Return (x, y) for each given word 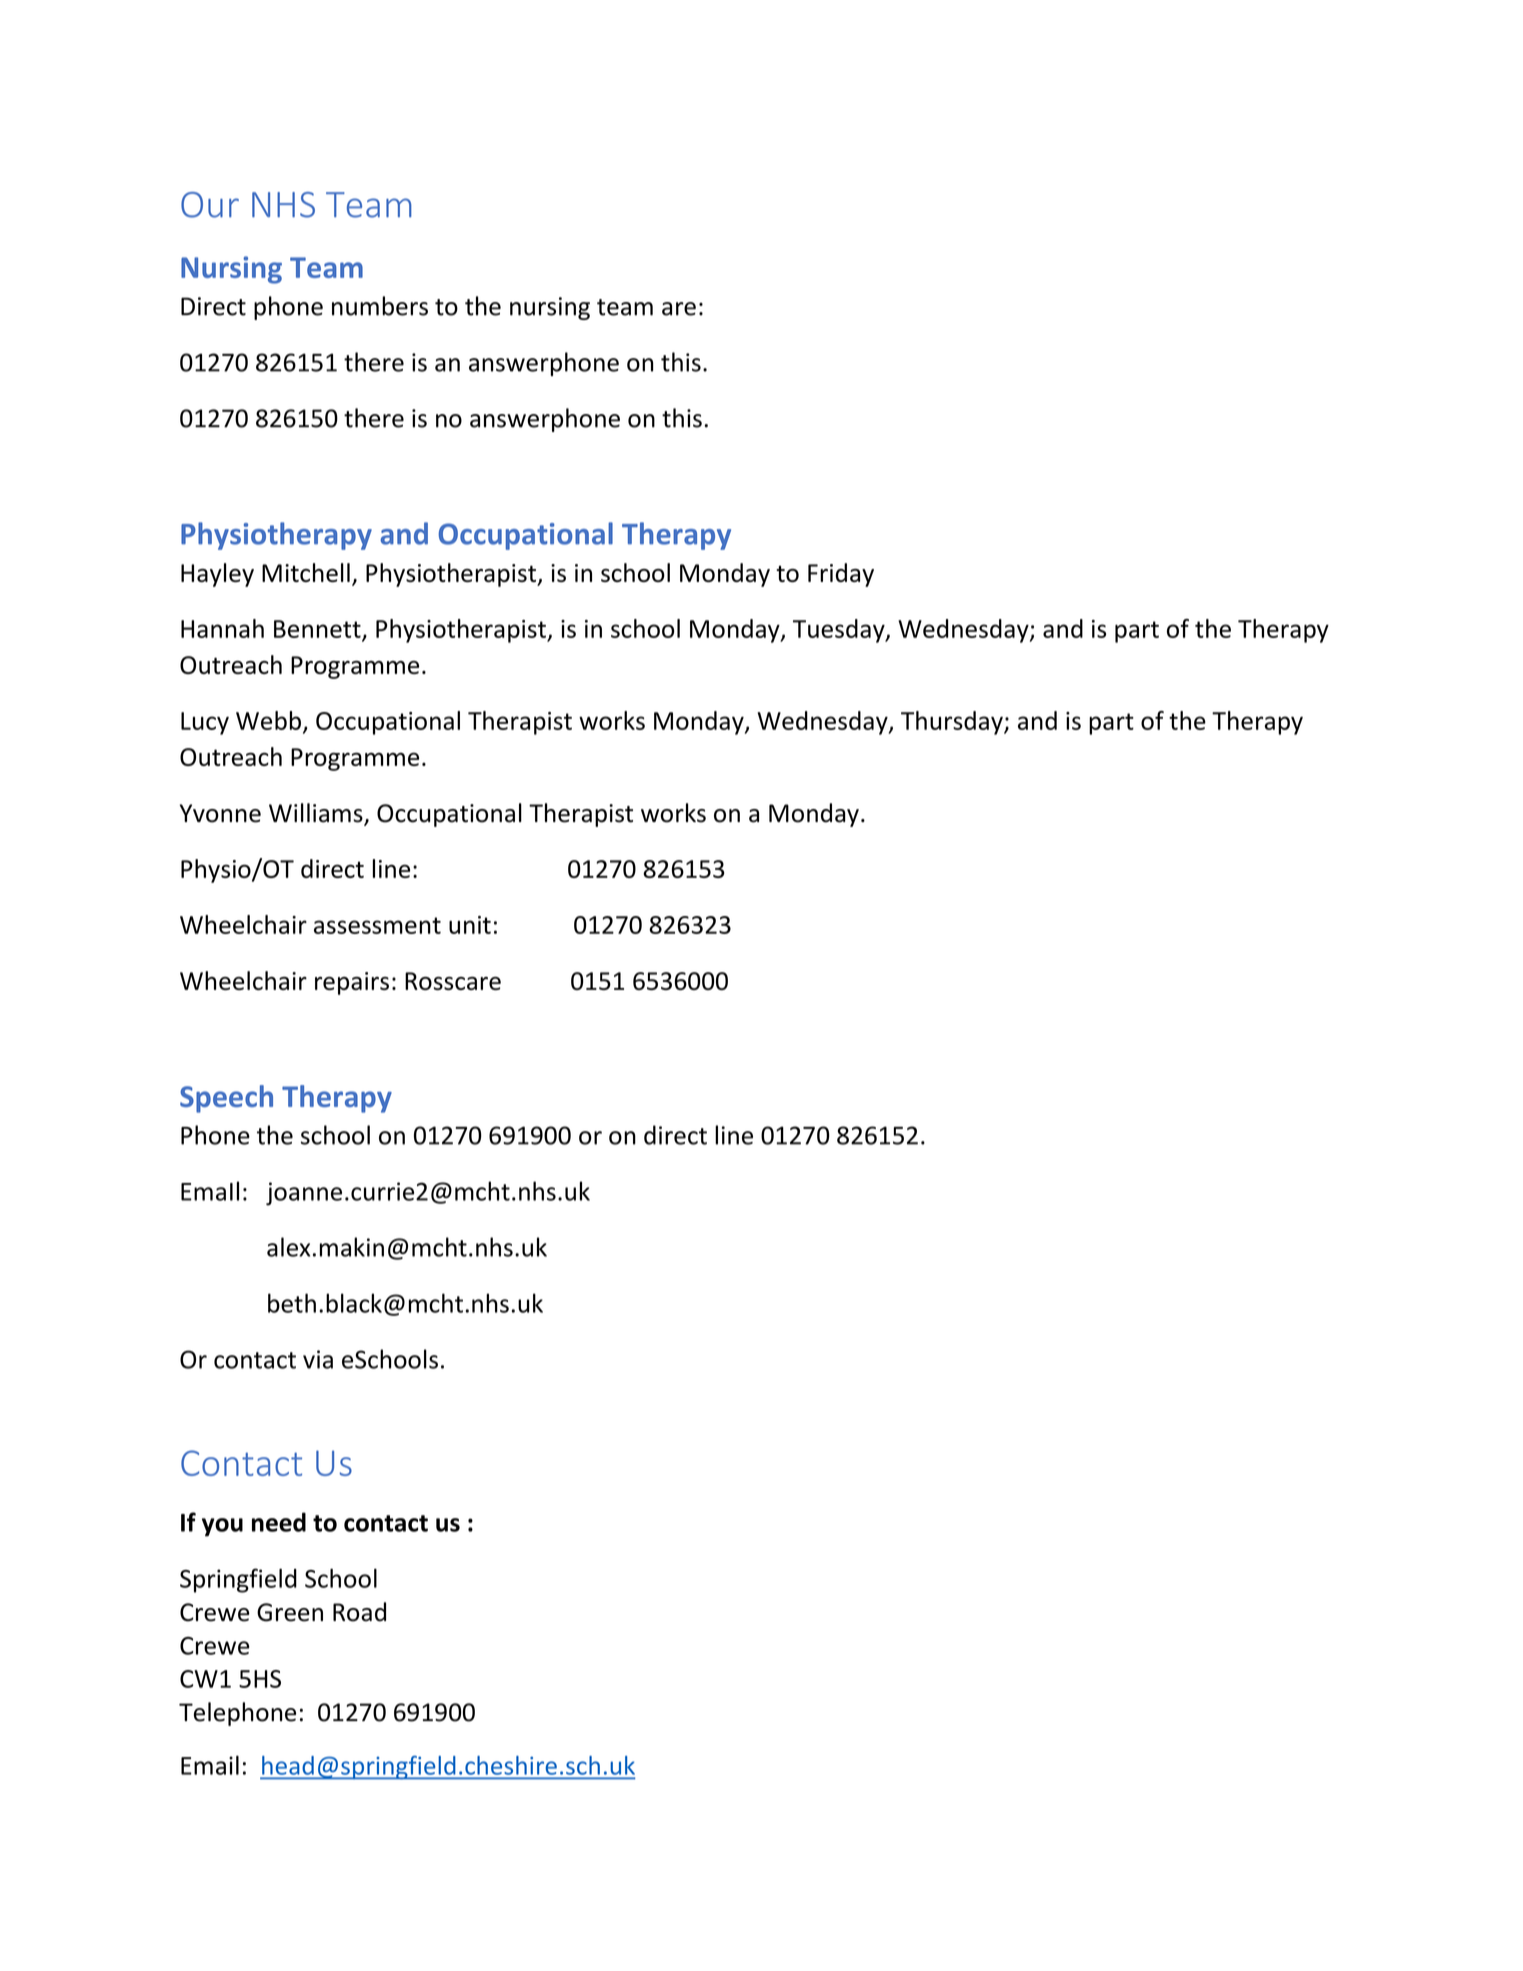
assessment (377, 925)
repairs (352, 983)
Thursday (953, 723)
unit (470, 925)
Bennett (318, 630)
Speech (226, 1099)
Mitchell (306, 572)
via (318, 1359)
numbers (380, 306)
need (279, 1522)
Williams (317, 814)
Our (210, 205)
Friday (841, 575)
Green (290, 1612)
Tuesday (840, 631)
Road (359, 1612)
